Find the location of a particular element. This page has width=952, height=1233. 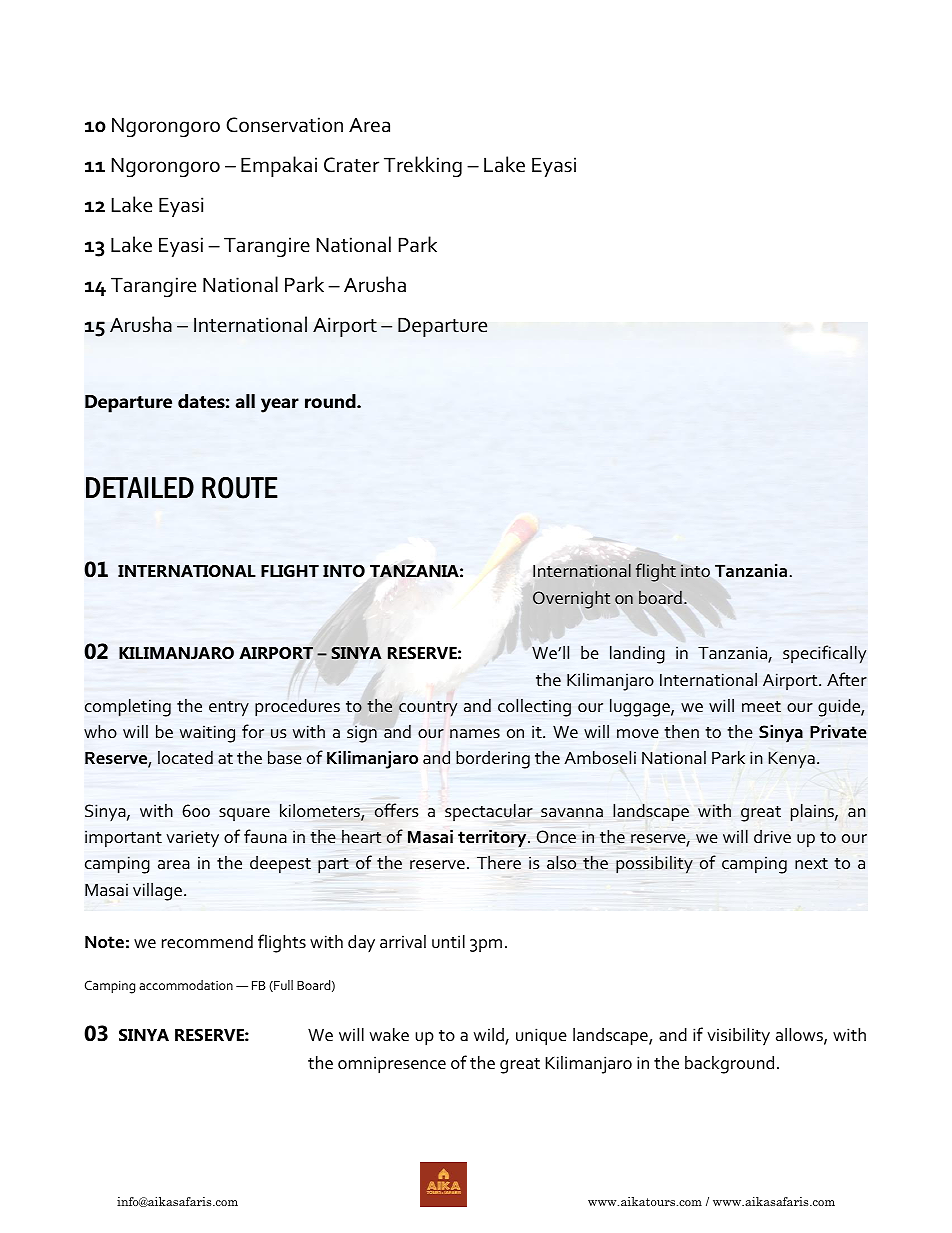

visibility is located at coordinates (738, 1036).
